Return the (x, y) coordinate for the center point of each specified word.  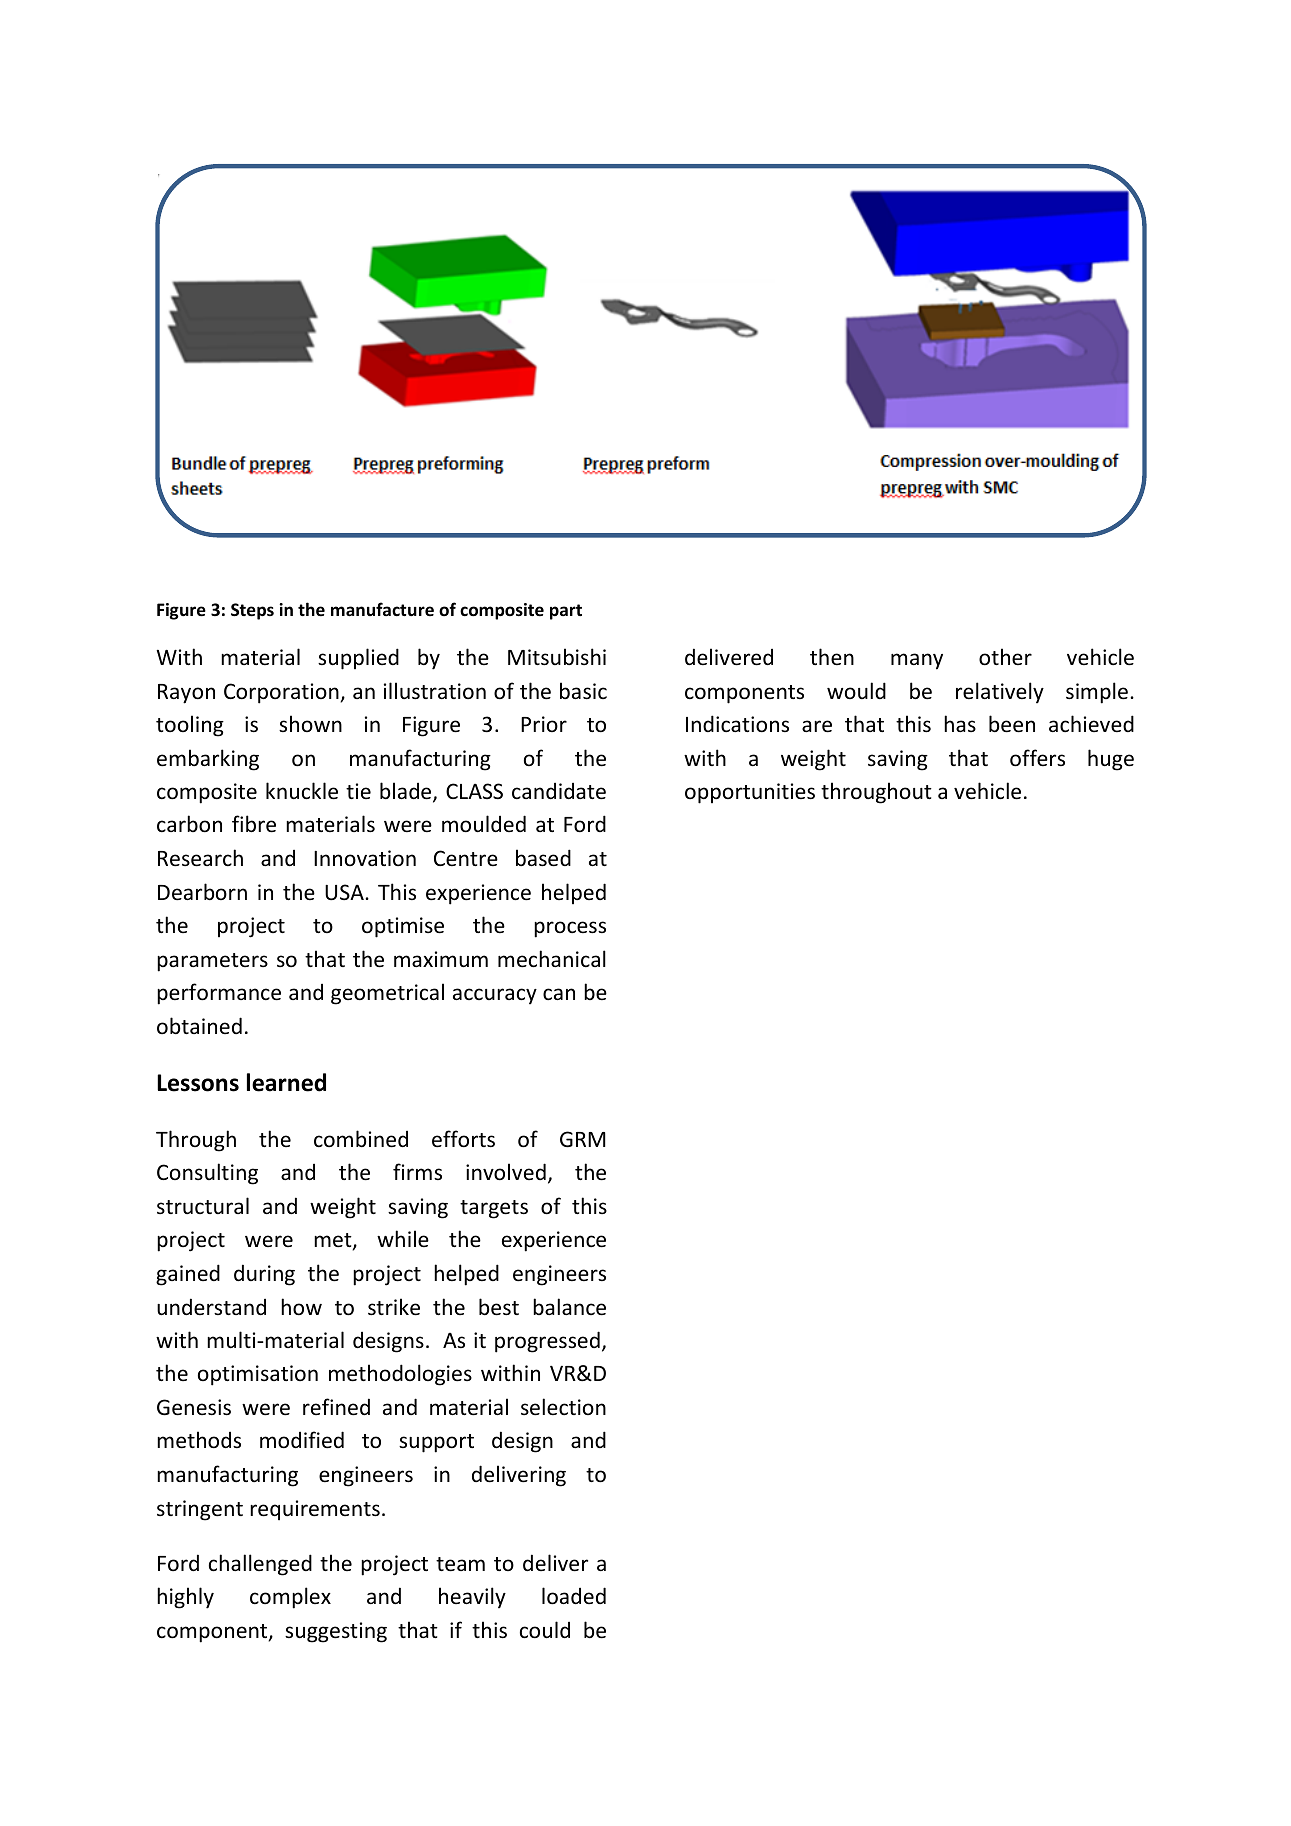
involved (506, 1172)
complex (290, 1598)
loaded (574, 1596)
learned (286, 1082)
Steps (252, 611)
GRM (583, 1139)
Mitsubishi (557, 657)
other (1005, 657)
